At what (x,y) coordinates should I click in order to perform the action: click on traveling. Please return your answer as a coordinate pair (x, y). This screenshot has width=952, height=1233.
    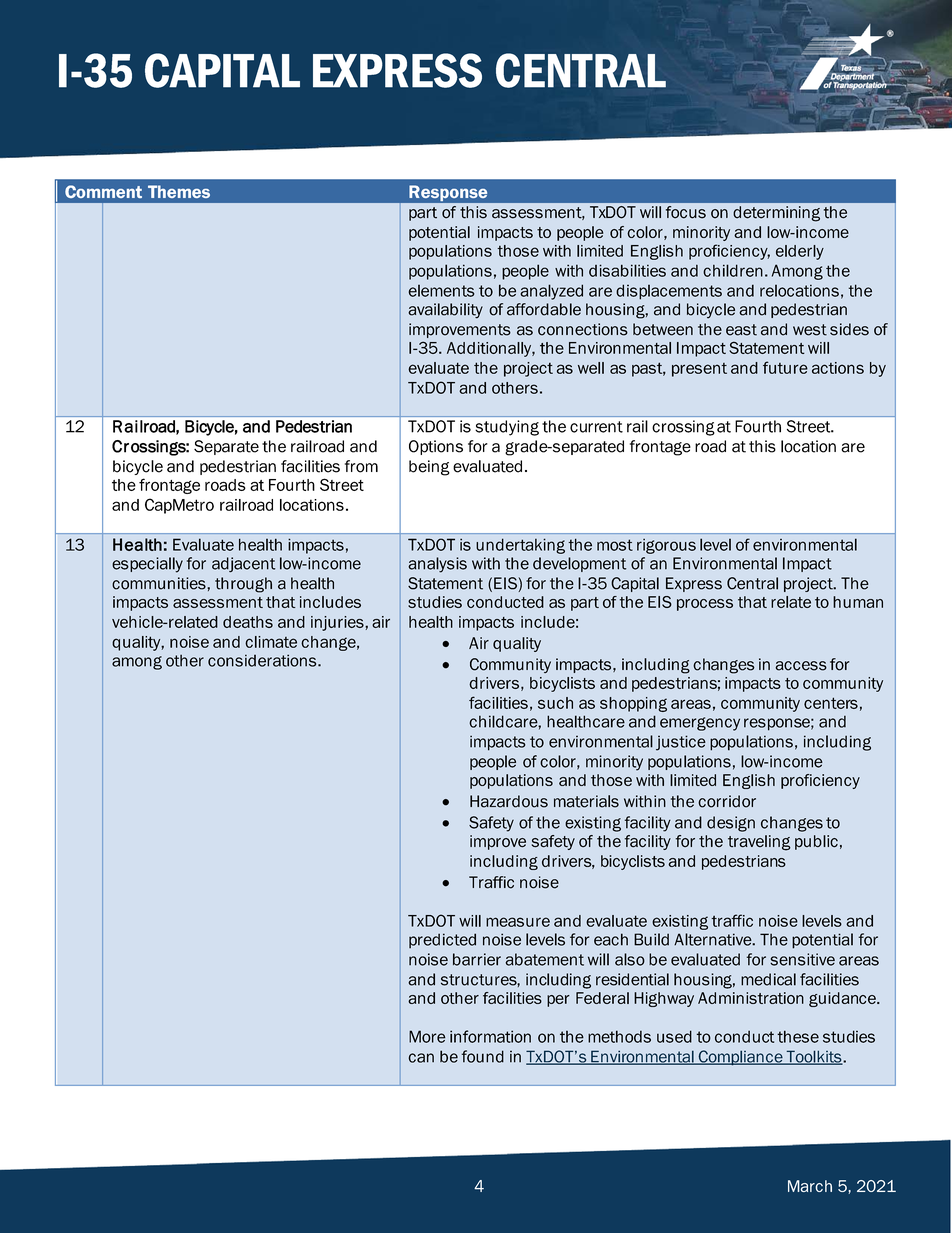
    Looking at the image, I should click on (759, 843).
